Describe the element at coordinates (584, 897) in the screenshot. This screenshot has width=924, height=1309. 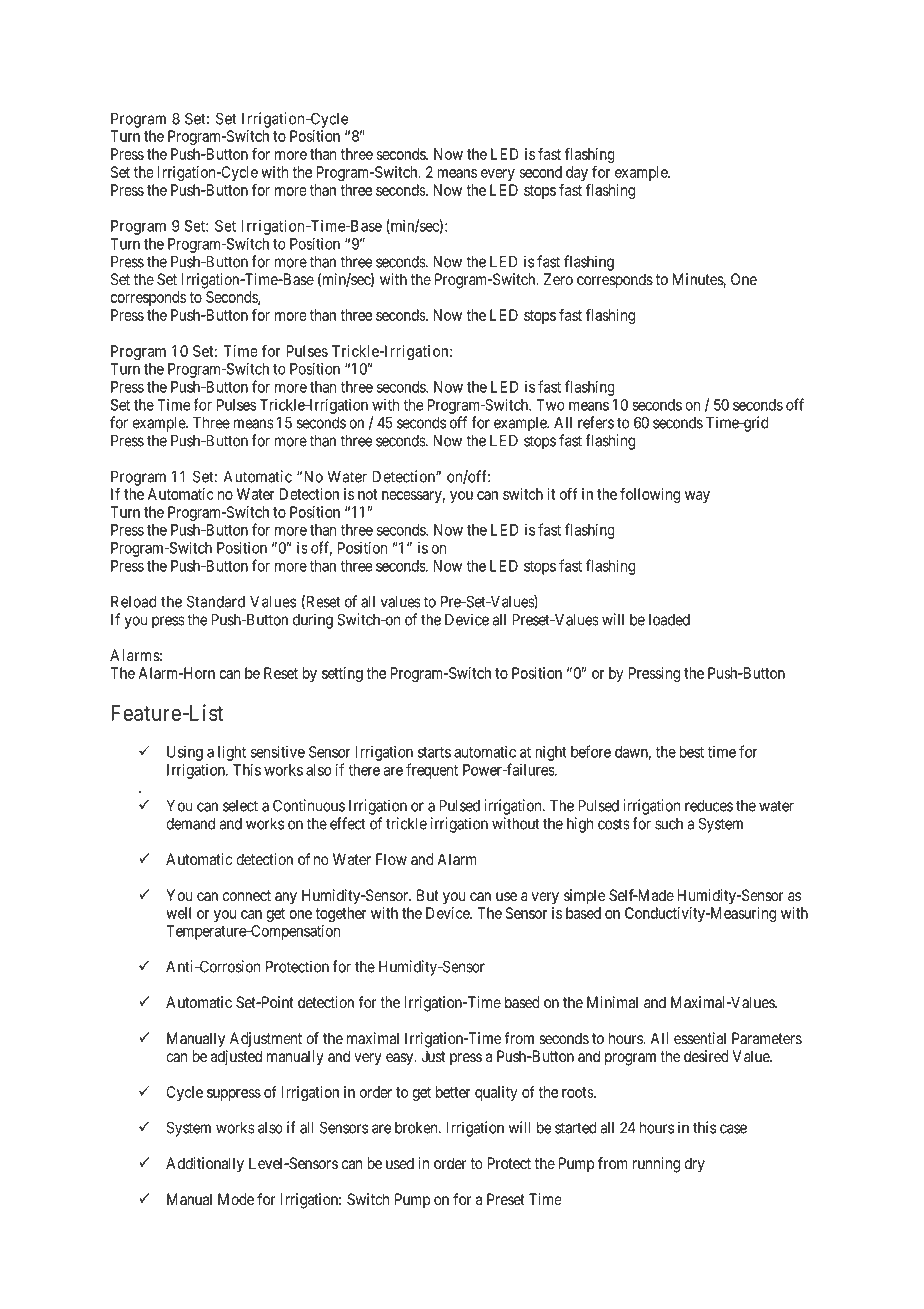
I see `simple` at that location.
